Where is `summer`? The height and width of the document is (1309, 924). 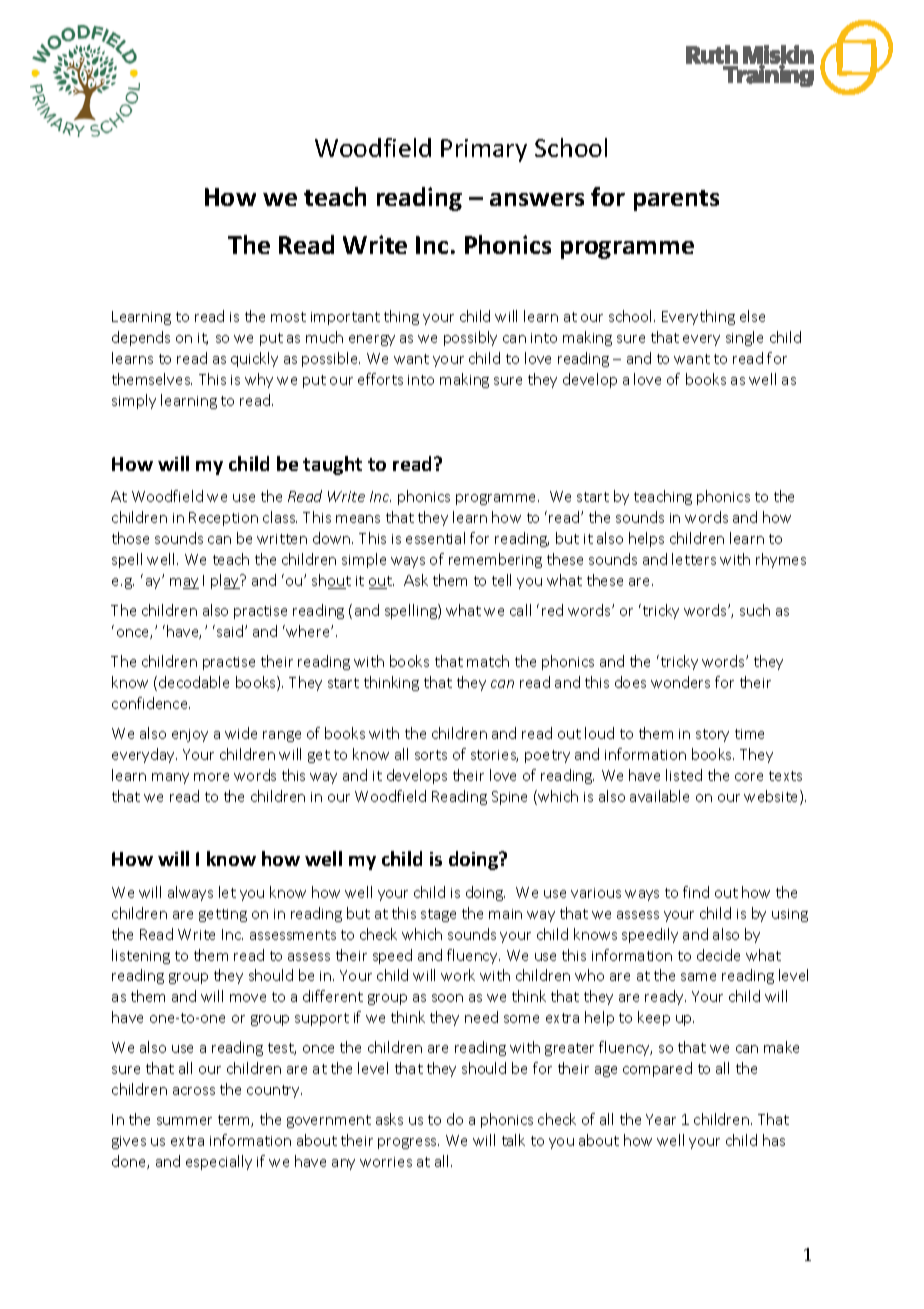 summer is located at coordinates (184, 1121).
